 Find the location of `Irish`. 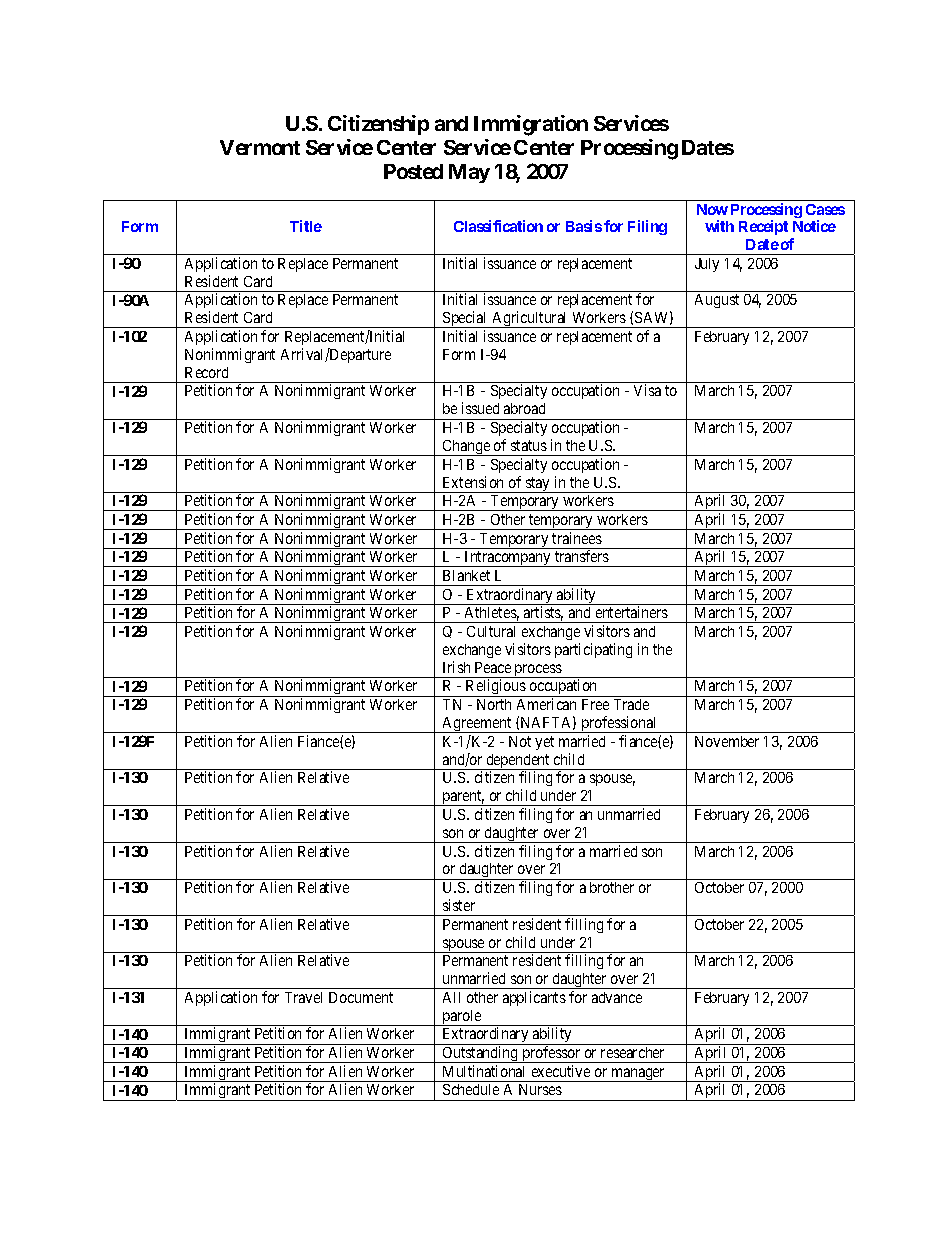

Irish is located at coordinates (456, 667).
